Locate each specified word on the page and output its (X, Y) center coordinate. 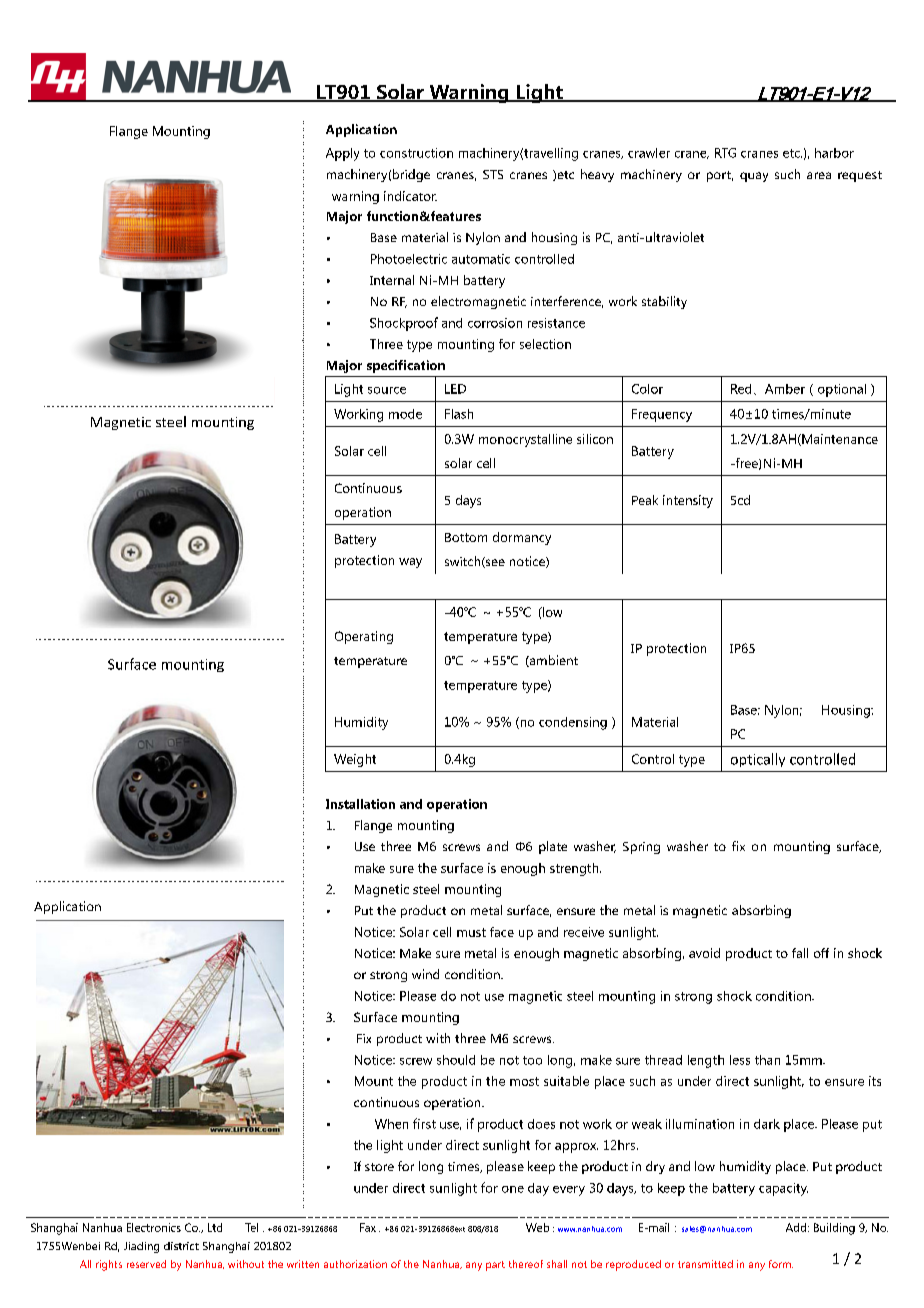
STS (493, 174)
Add (796, 1227)
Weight (355, 760)
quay (754, 177)
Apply (342, 154)
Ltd (215, 1227)
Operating (364, 637)
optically (758, 760)
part (495, 1266)
